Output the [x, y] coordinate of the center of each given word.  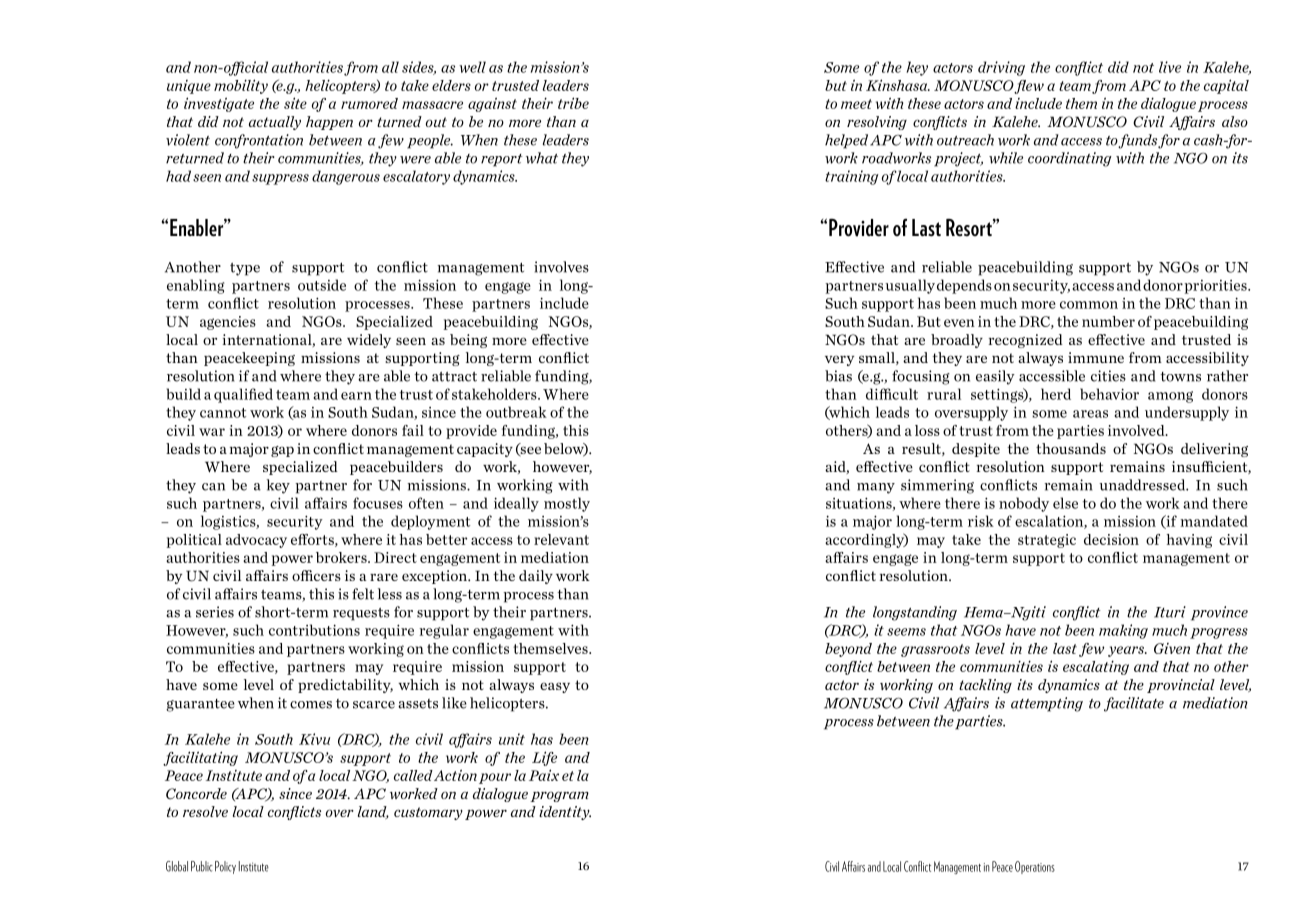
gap [282, 451]
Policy [225, 867]
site [295, 103]
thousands [1071, 448]
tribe [573, 103]
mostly [567, 504]
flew [1029, 87]
